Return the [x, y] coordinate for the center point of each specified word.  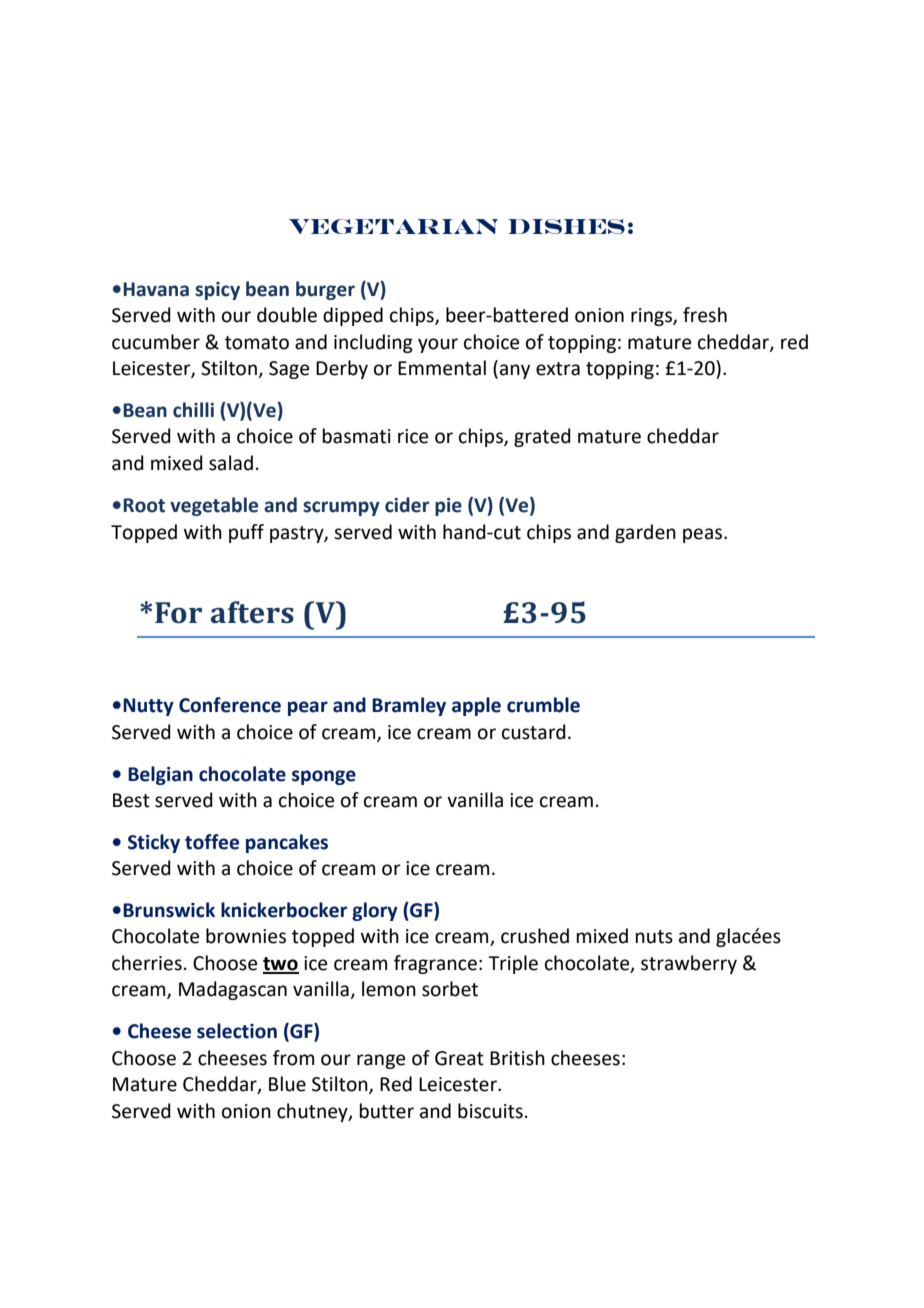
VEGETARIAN [393, 226]
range [381, 1061]
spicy [217, 291]
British [517, 1058]
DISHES [566, 226]
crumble [543, 705]
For [178, 613]
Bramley [409, 706]
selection [237, 1031]
